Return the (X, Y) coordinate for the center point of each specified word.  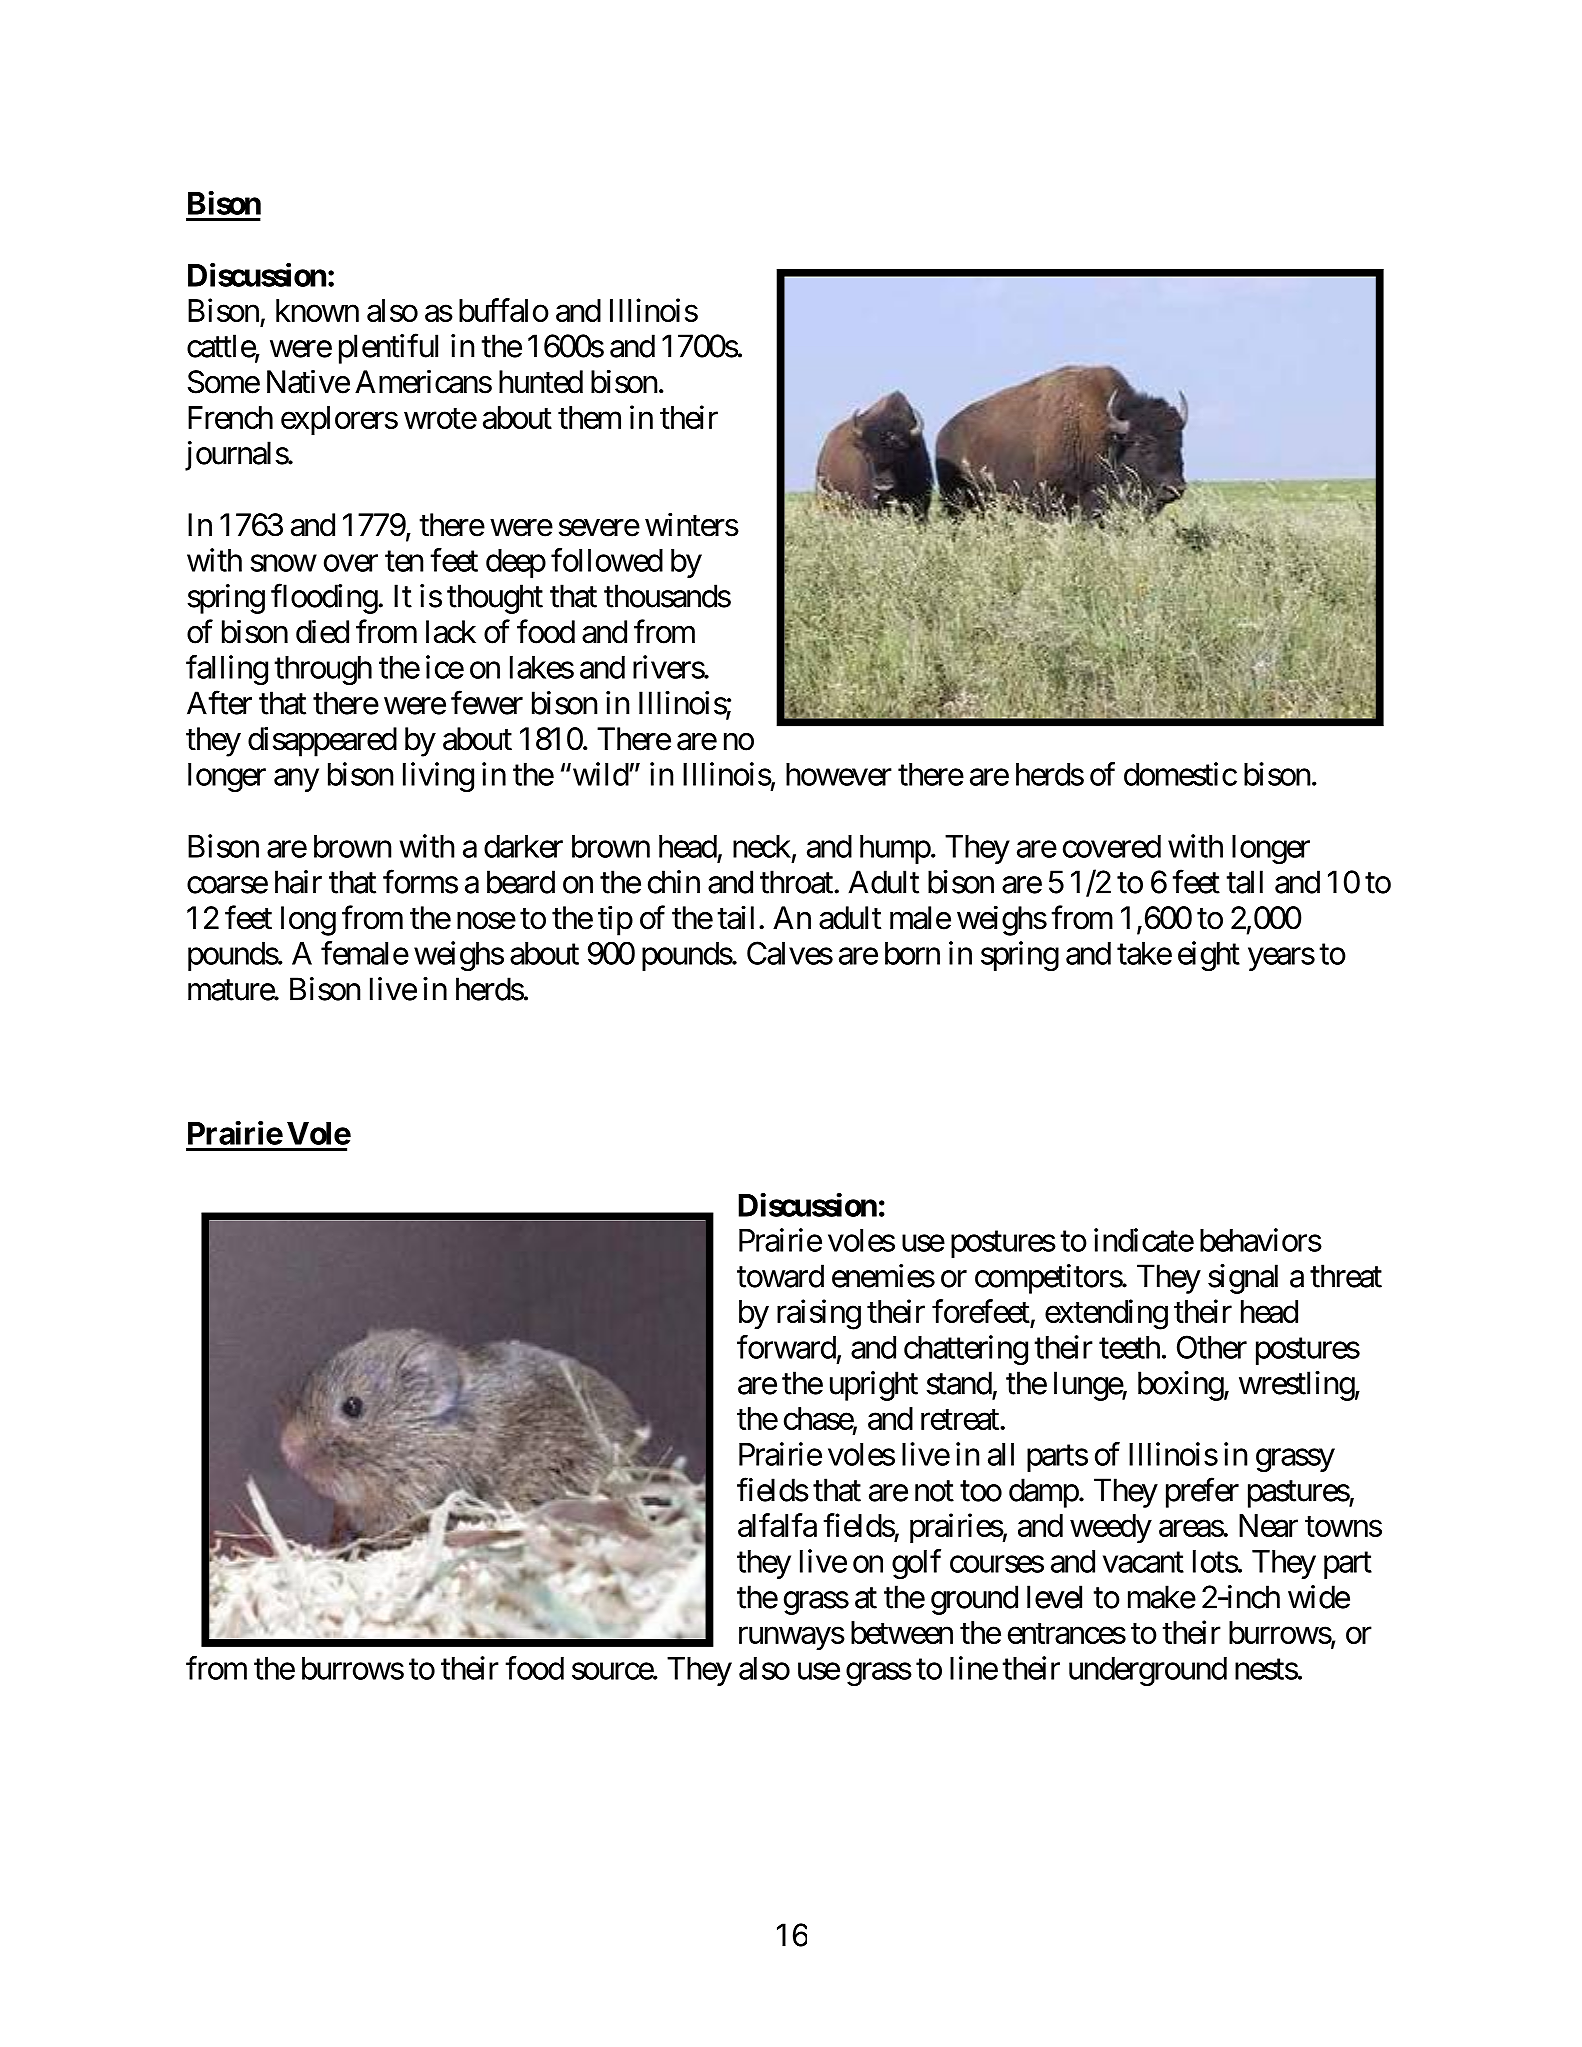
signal (1243, 1279)
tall (1244, 882)
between (902, 1632)
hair (298, 882)
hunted (541, 382)
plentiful (388, 349)
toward (780, 1276)
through (323, 670)
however (839, 774)
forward (786, 1347)
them (589, 417)
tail (735, 917)
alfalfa (777, 1525)
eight (1209, 956)
